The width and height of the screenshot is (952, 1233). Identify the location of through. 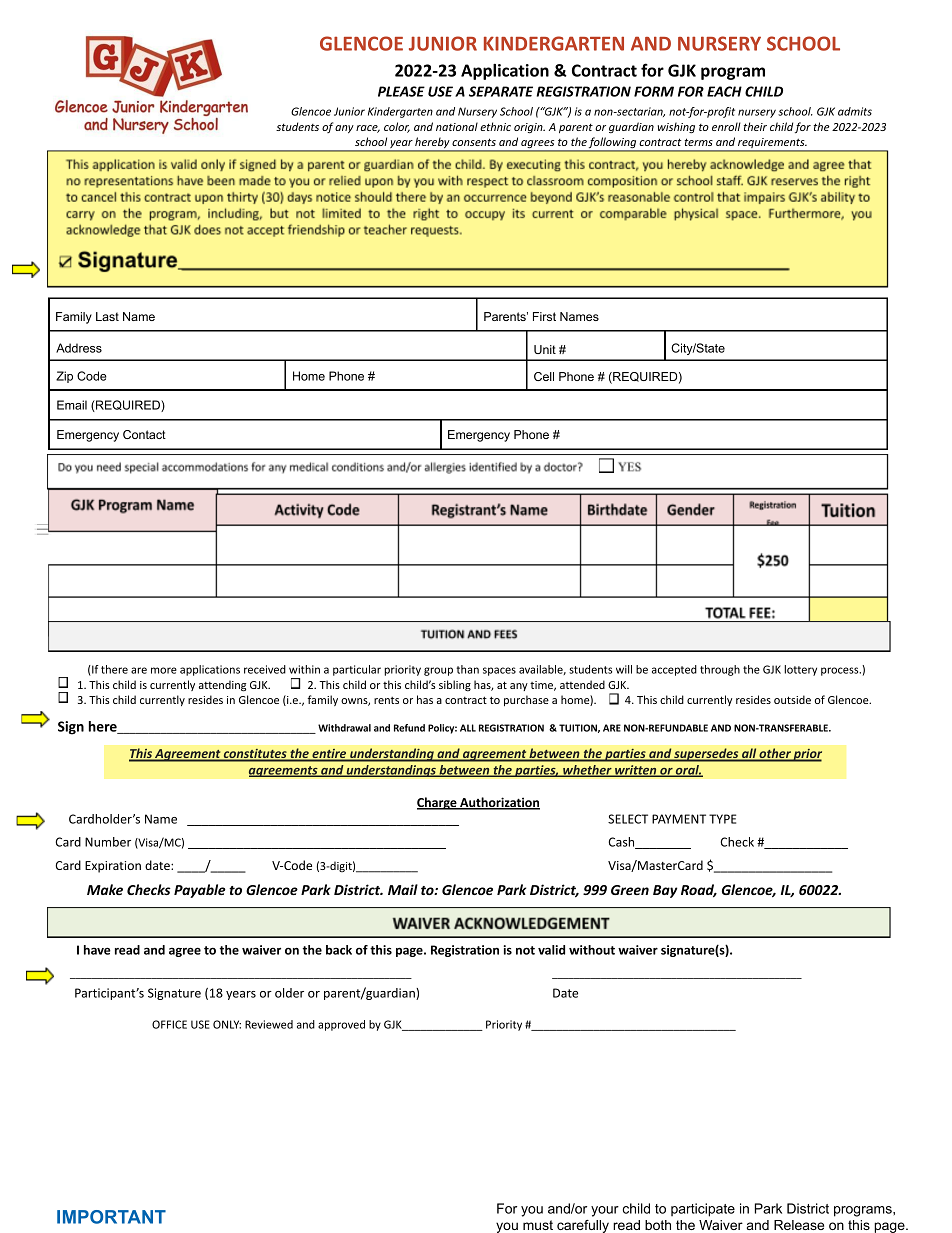
(720, 670).
